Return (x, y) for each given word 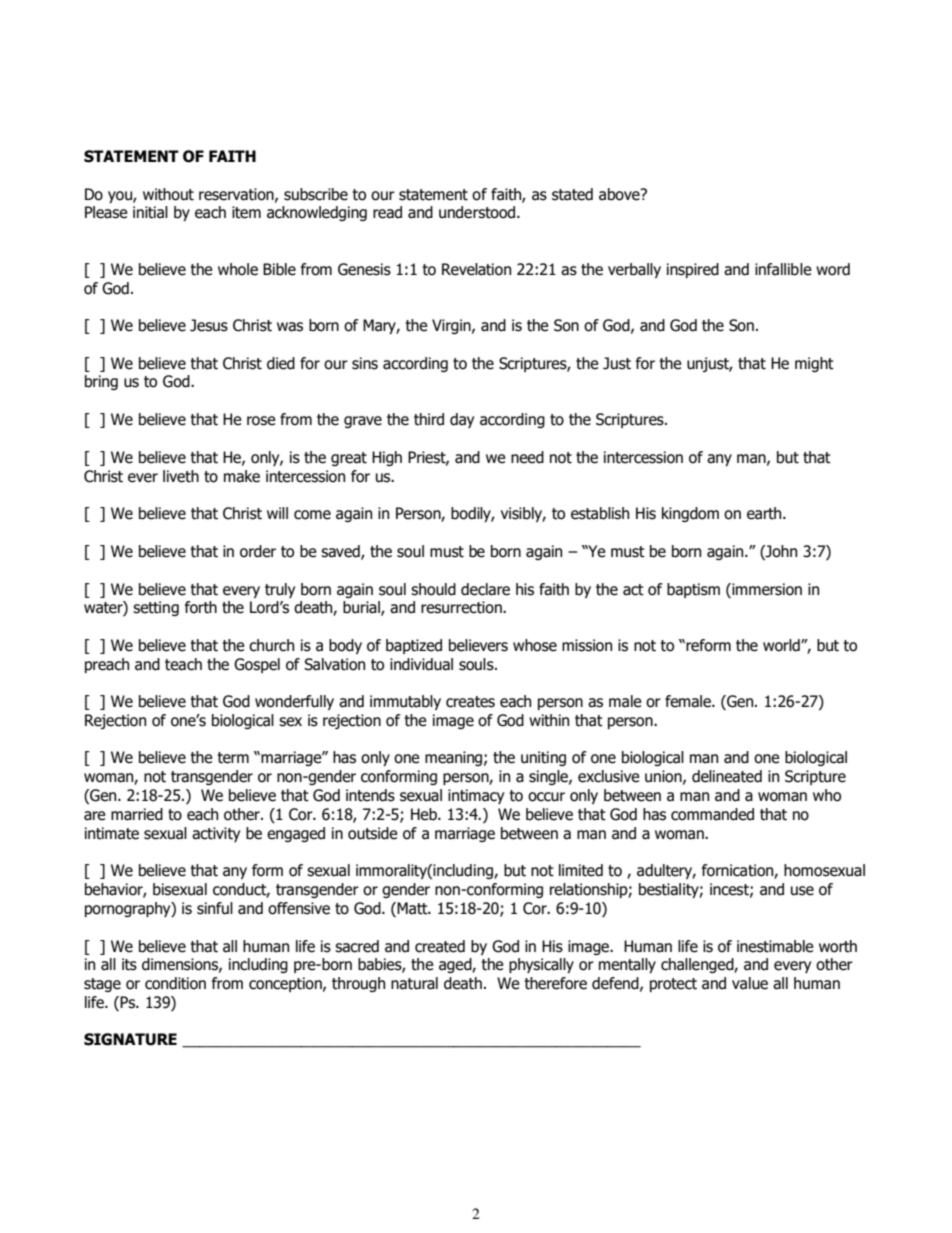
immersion (766, 589)
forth (201, 607)
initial (150, 212)
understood (478, 212)
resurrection (462, 607)
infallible (783, 269)
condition (175, 983)
